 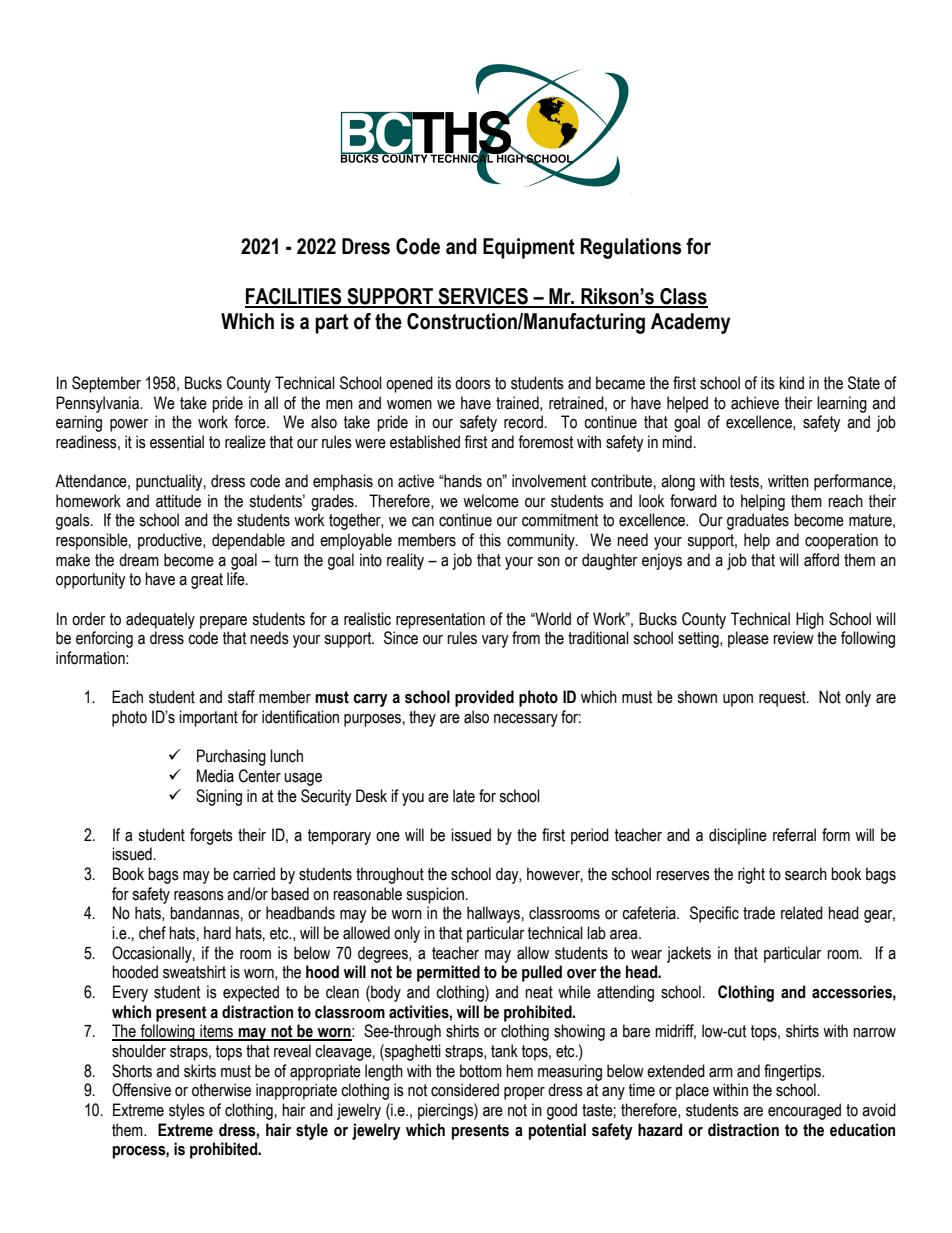 What do you see at coordinates (783, 699) in the screenshot?
I see `request` at bounding box center [783, 699].
